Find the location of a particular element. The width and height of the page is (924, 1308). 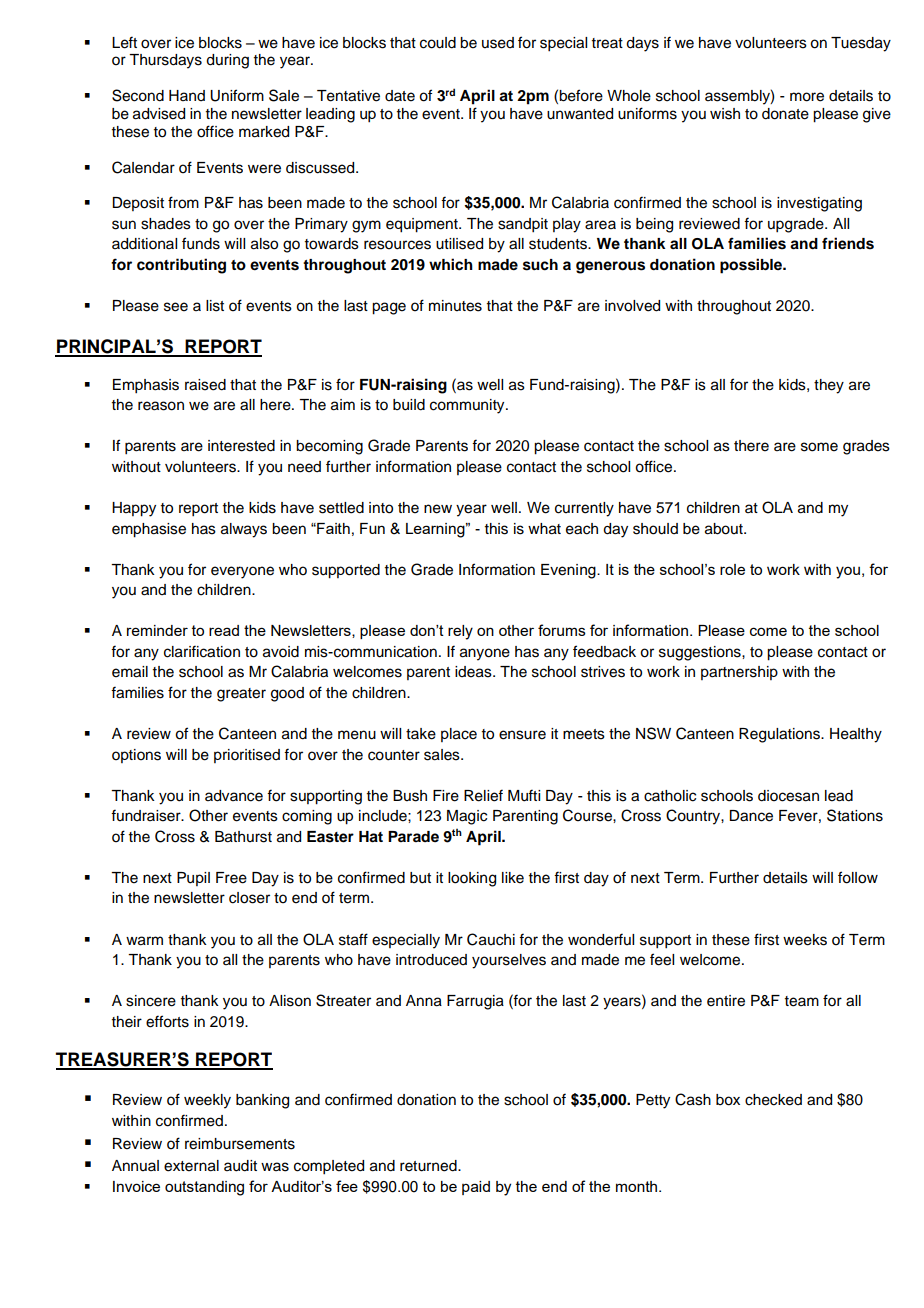

used is located at coordinates (498, 43).
